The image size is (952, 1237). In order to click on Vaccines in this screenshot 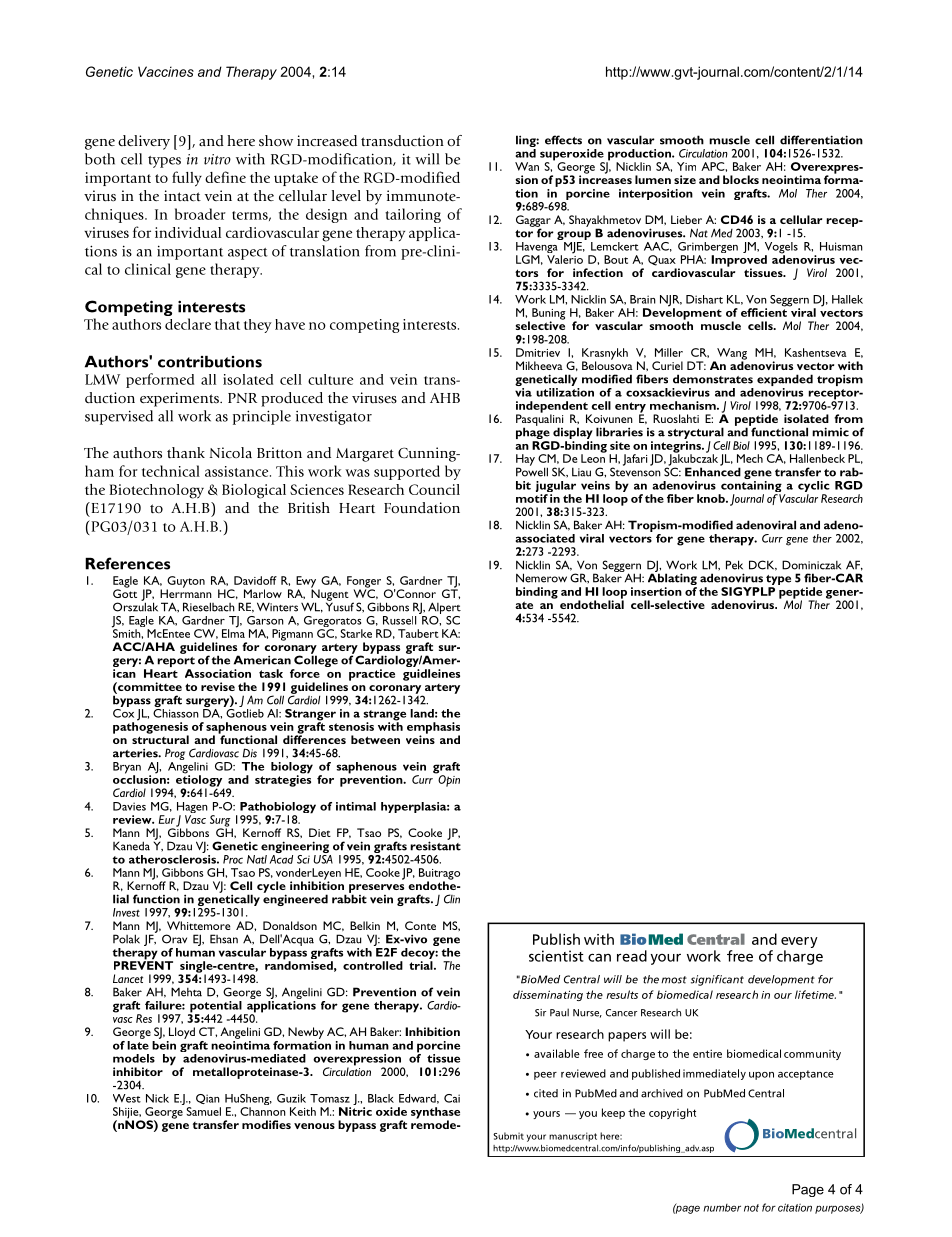, I will do `click(166, 71)`.
